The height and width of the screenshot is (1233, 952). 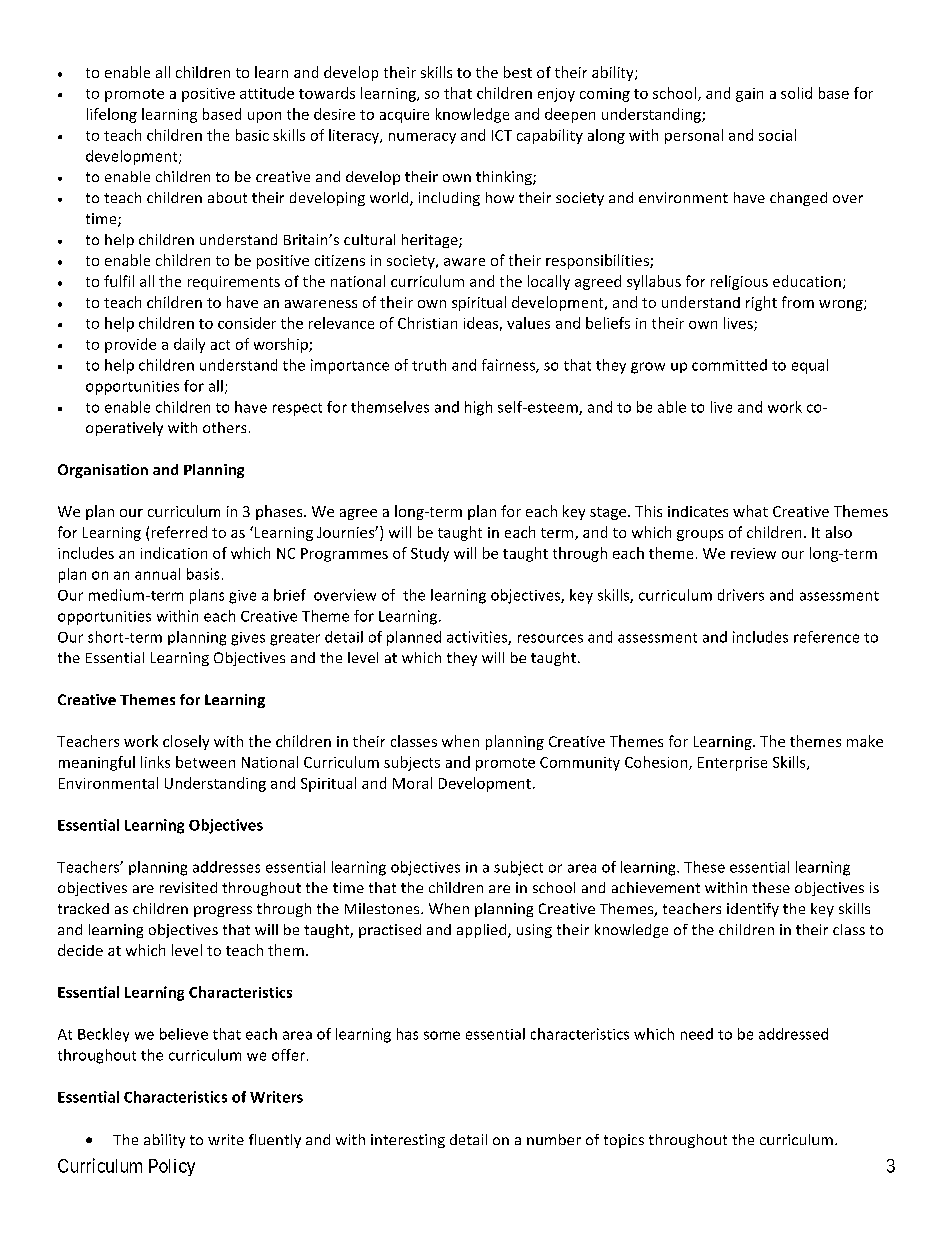 What do you see at coordinates (172, 1167) in the screenshot?
I see `Policy` at bounding box center [172, 1167].
